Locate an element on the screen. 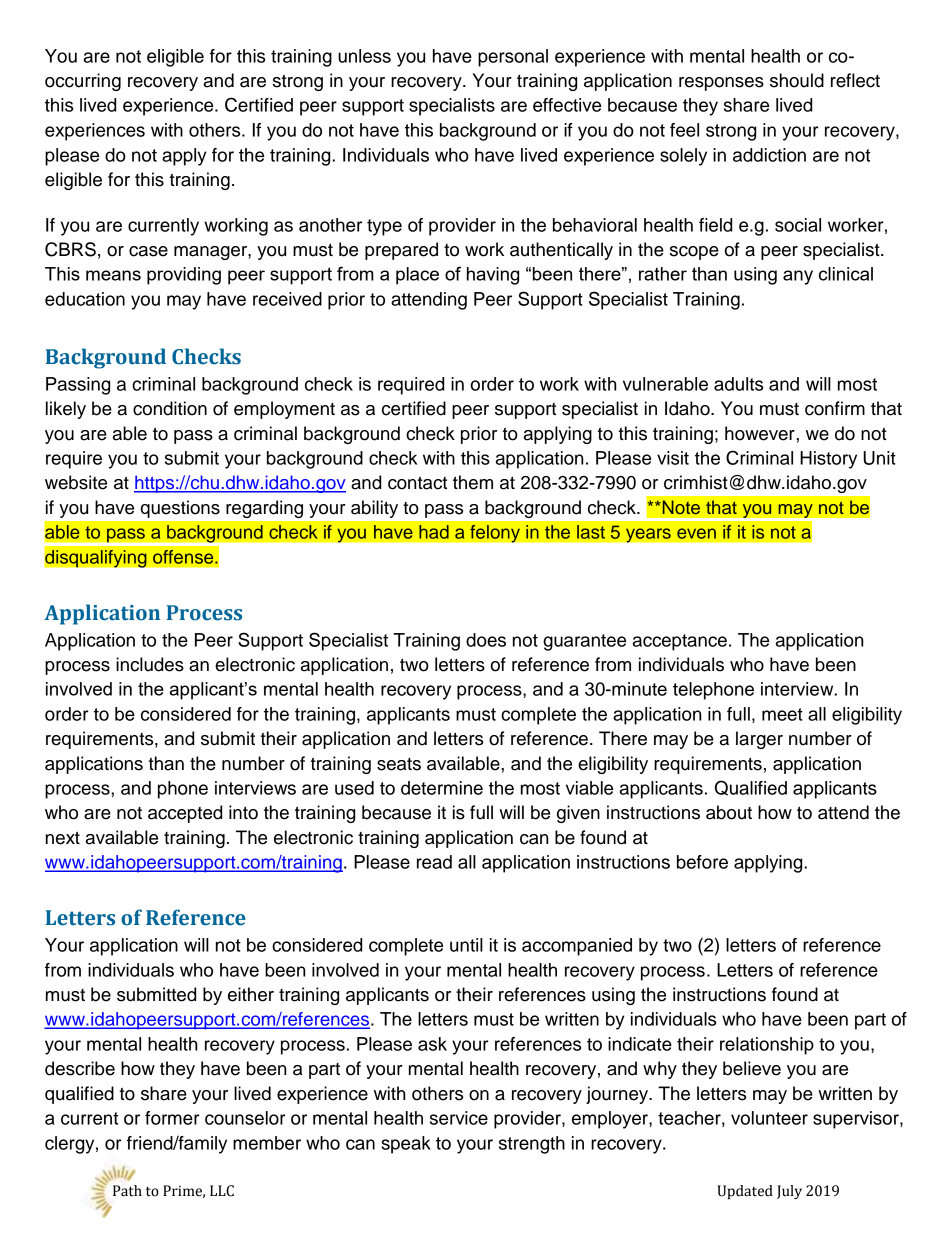  however is located at coordinates (761, 433).
